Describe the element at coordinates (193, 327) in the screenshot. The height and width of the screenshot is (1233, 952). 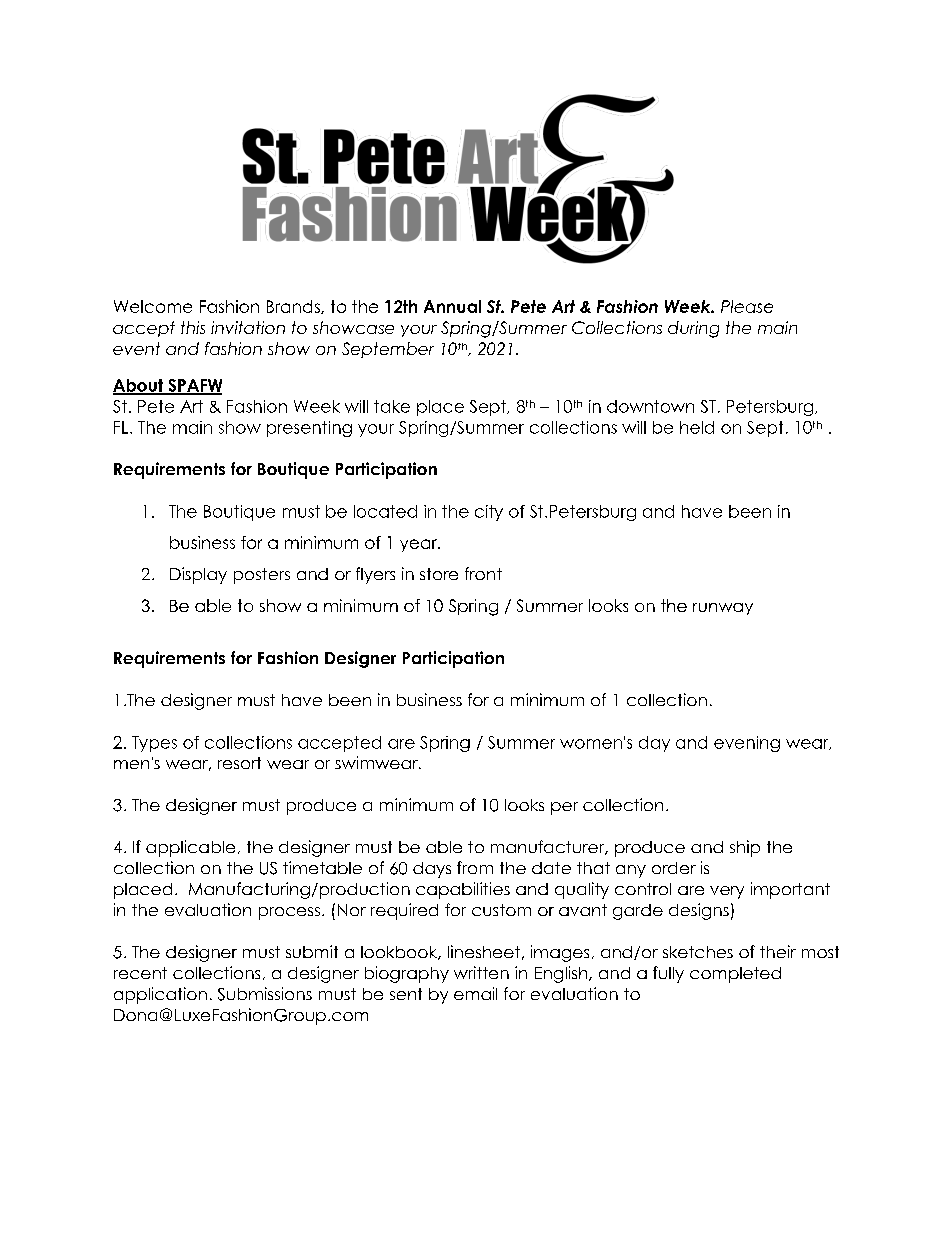
I see `this` at that location.
